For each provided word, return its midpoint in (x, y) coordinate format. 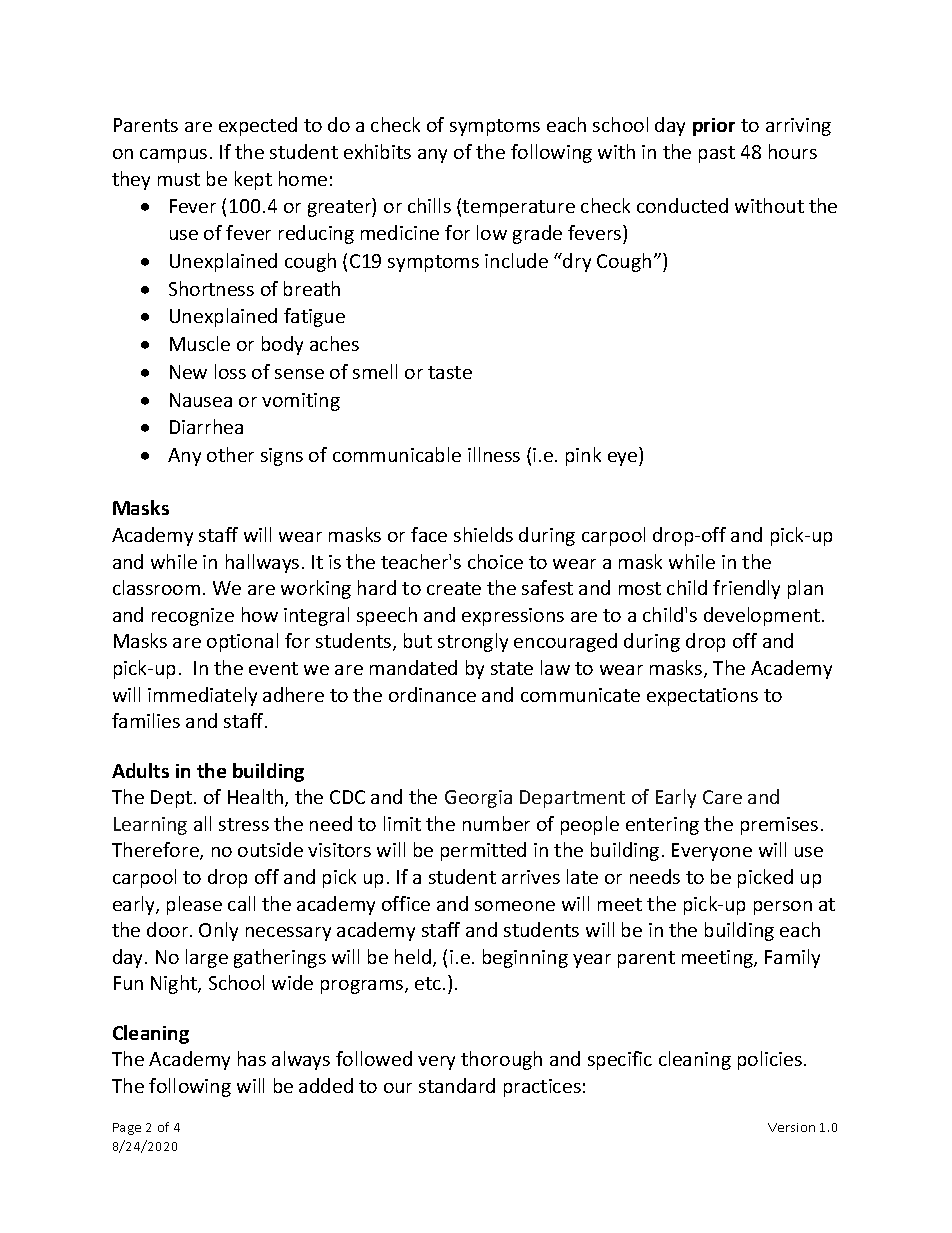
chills (429, 205)
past (717, 154)
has (252, 1058)
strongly (473, 642)
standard (457, 1085)
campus (173, 156)
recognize (193, 617)
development (763, 616)
